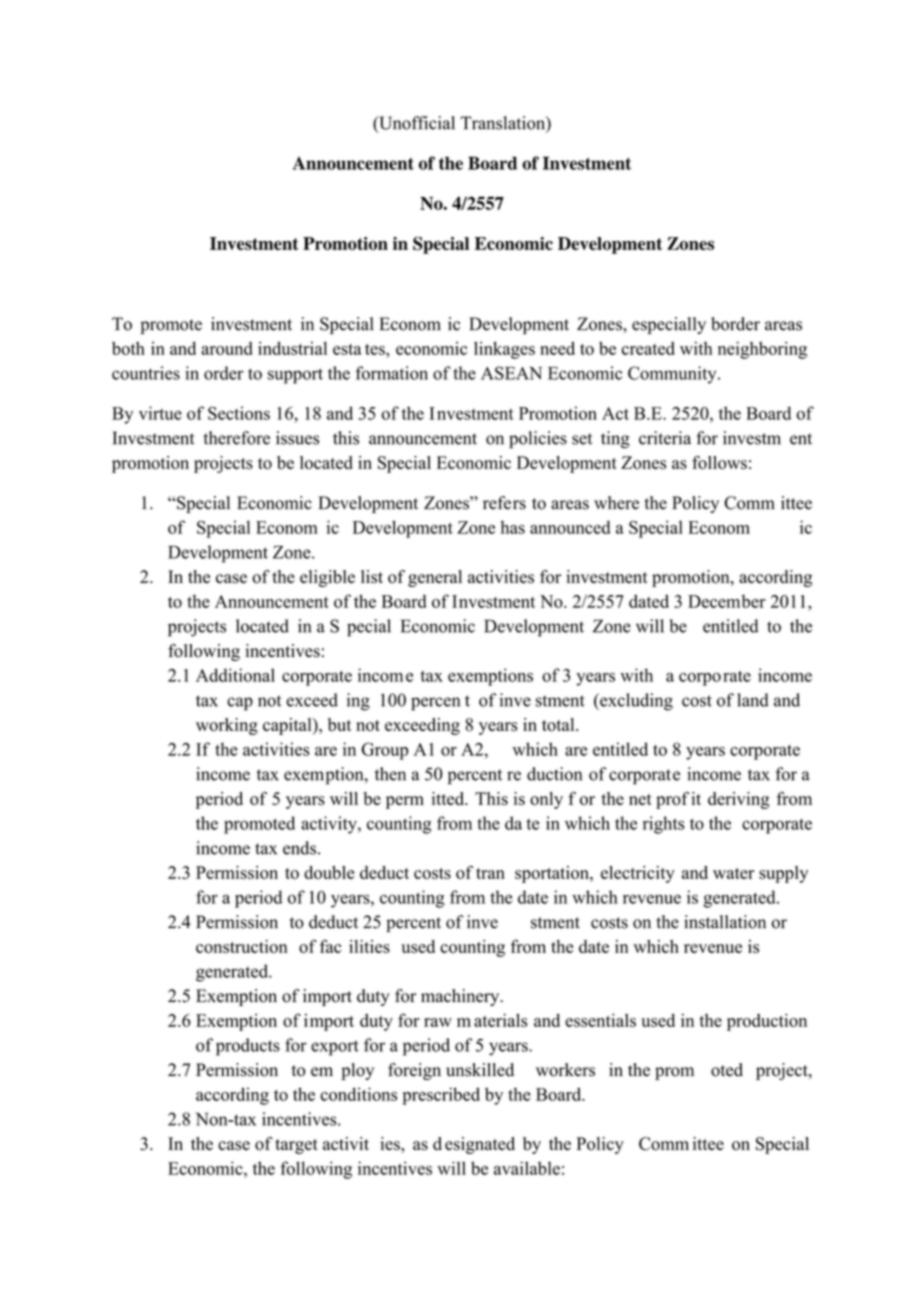 Image resolution: width=924 pixels, height=1308 pixels. I want to click on land, so click(753, 700).
